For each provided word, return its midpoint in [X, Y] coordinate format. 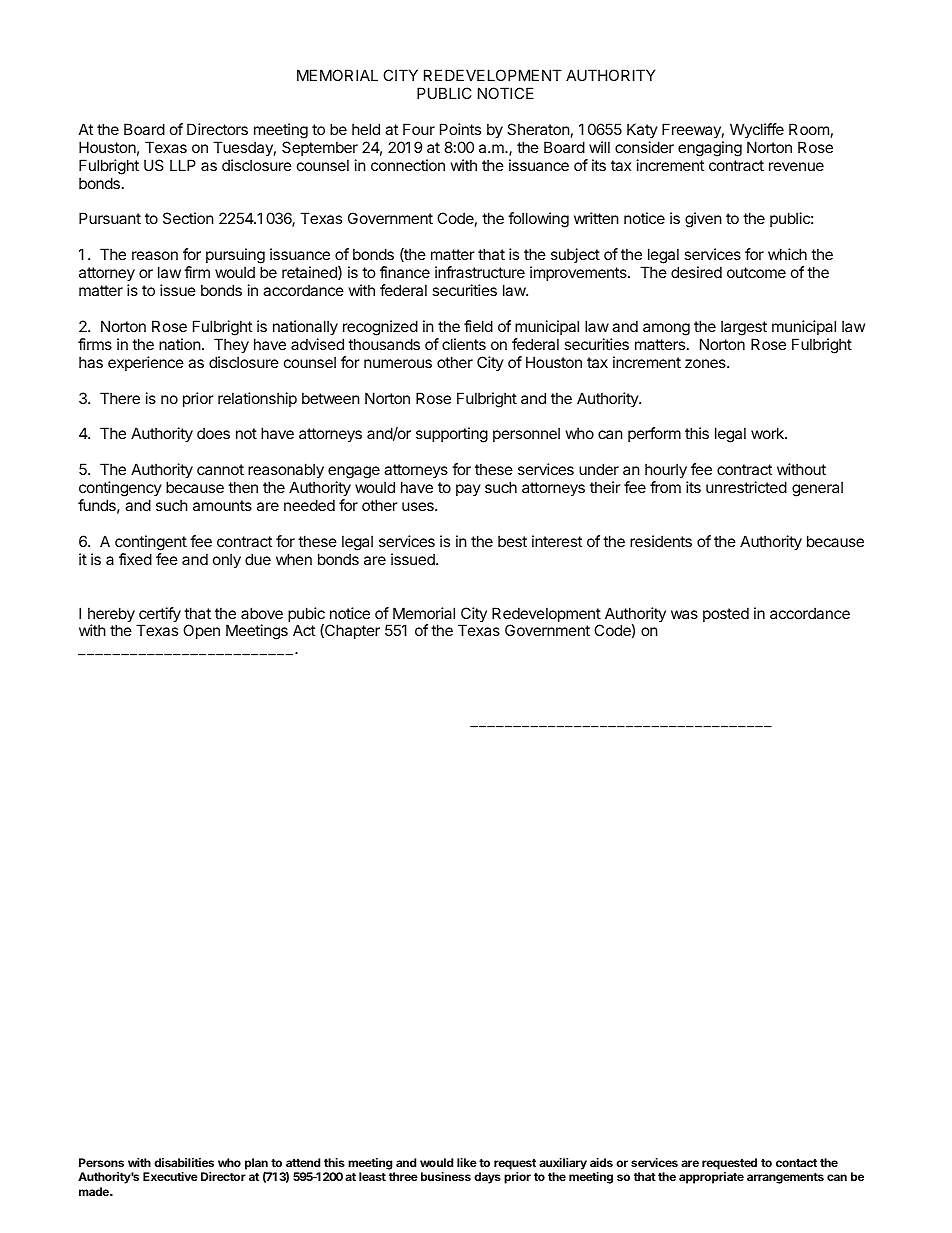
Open [201, 631]
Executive [170, 1176]
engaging [710, 149]
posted [726, 614]
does [213, 433]
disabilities [184, 1162]
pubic [306, 616]
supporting [452, 435]
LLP [183, 165]
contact [796, 1163]
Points [460, 129]
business [446, 1176]
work [768, 433]
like [467, 1162]
